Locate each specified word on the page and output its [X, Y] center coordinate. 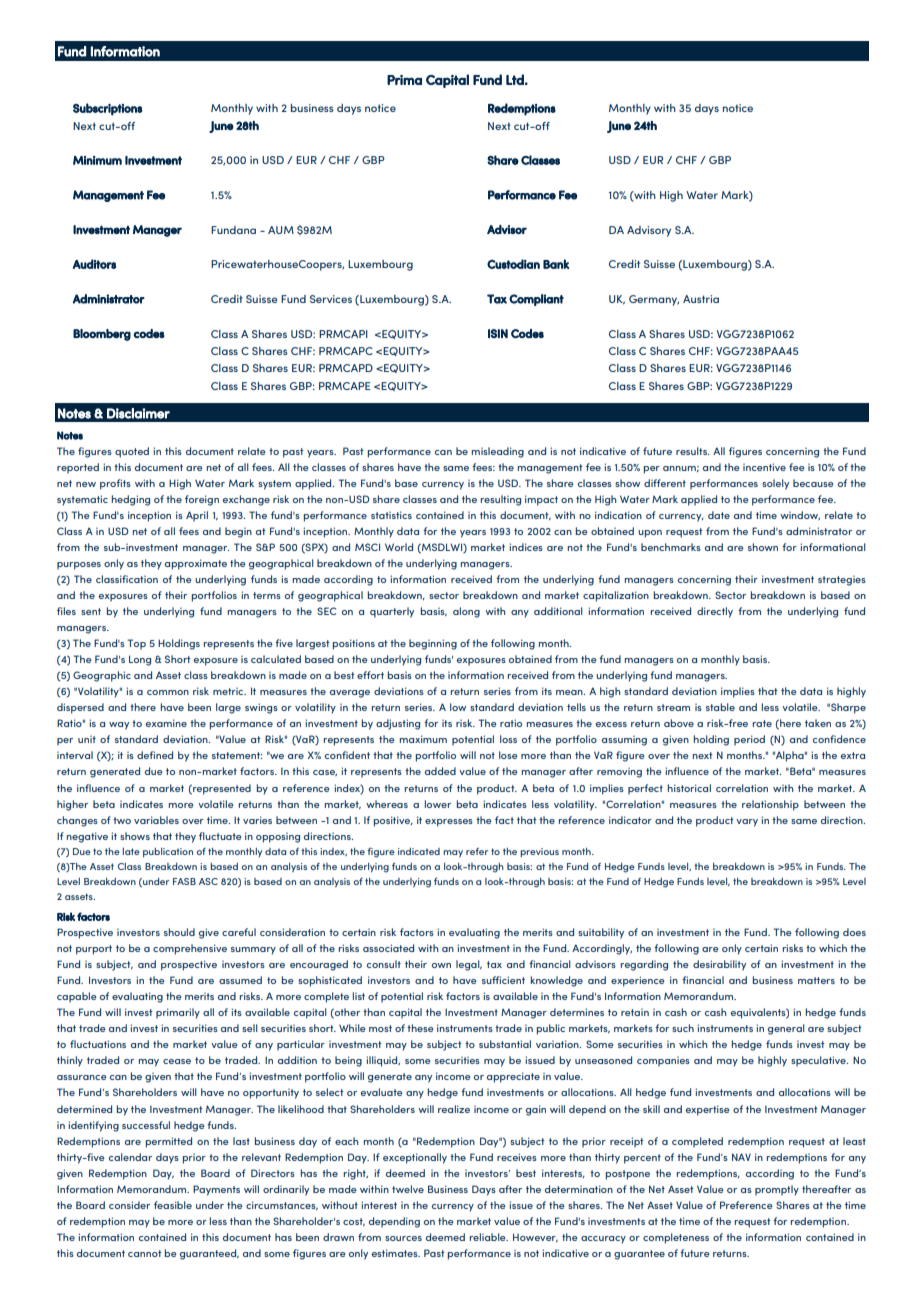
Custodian [513, 264]
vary [747, 823]
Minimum [97, 160]
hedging [130, 500]
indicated [419, 851]
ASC [208, 881]
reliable [488, 1237]
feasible [173, 1205]
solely [775, 484]
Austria [701, 299]
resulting [500, 500]
